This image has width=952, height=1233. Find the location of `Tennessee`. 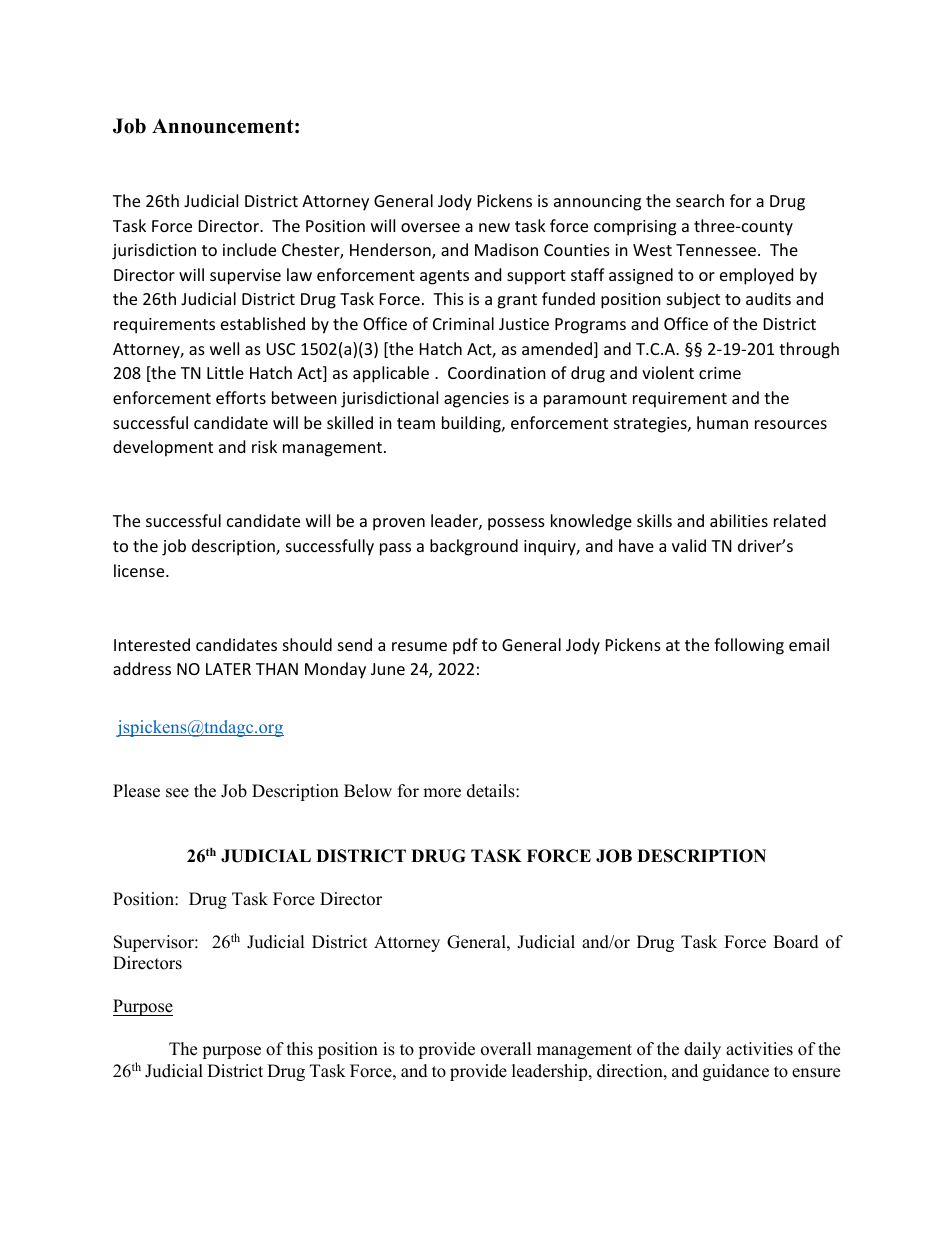

Tennessee is located at coordinates (717, 250).
